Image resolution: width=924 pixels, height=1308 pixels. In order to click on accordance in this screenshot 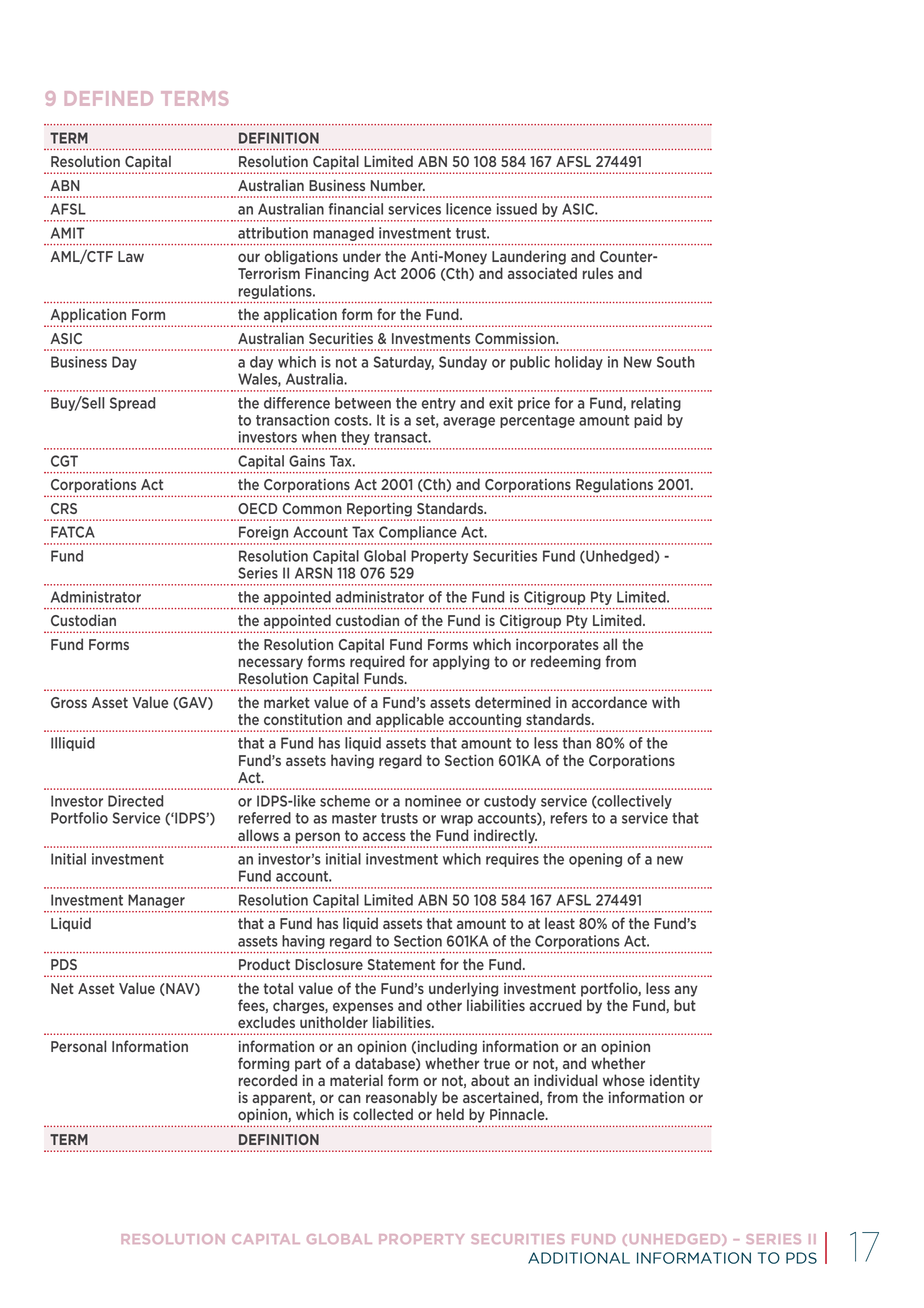, I will do `click(609, 702)`.
